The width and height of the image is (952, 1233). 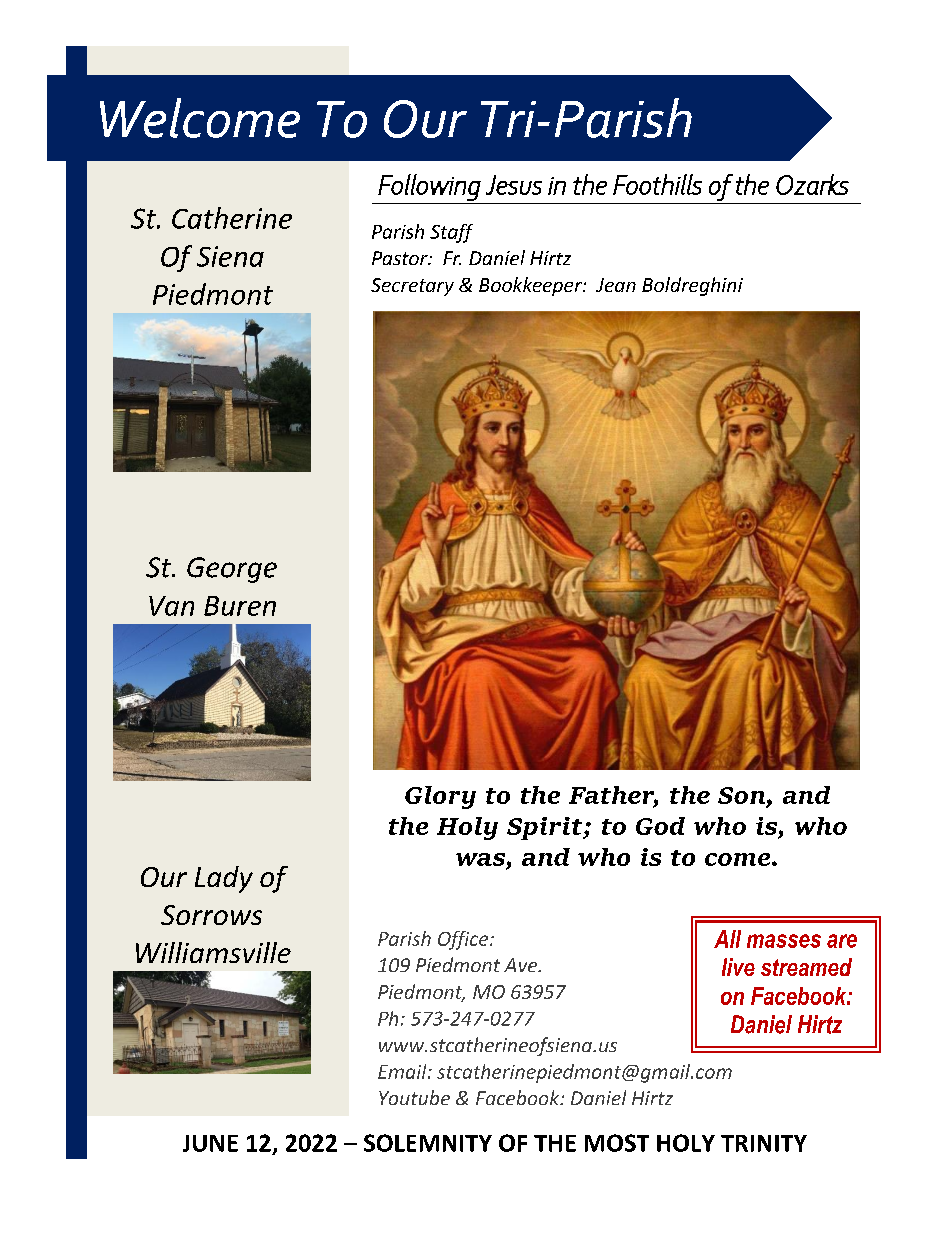 I want to click on Spirit, so click(x=546, y=828).
